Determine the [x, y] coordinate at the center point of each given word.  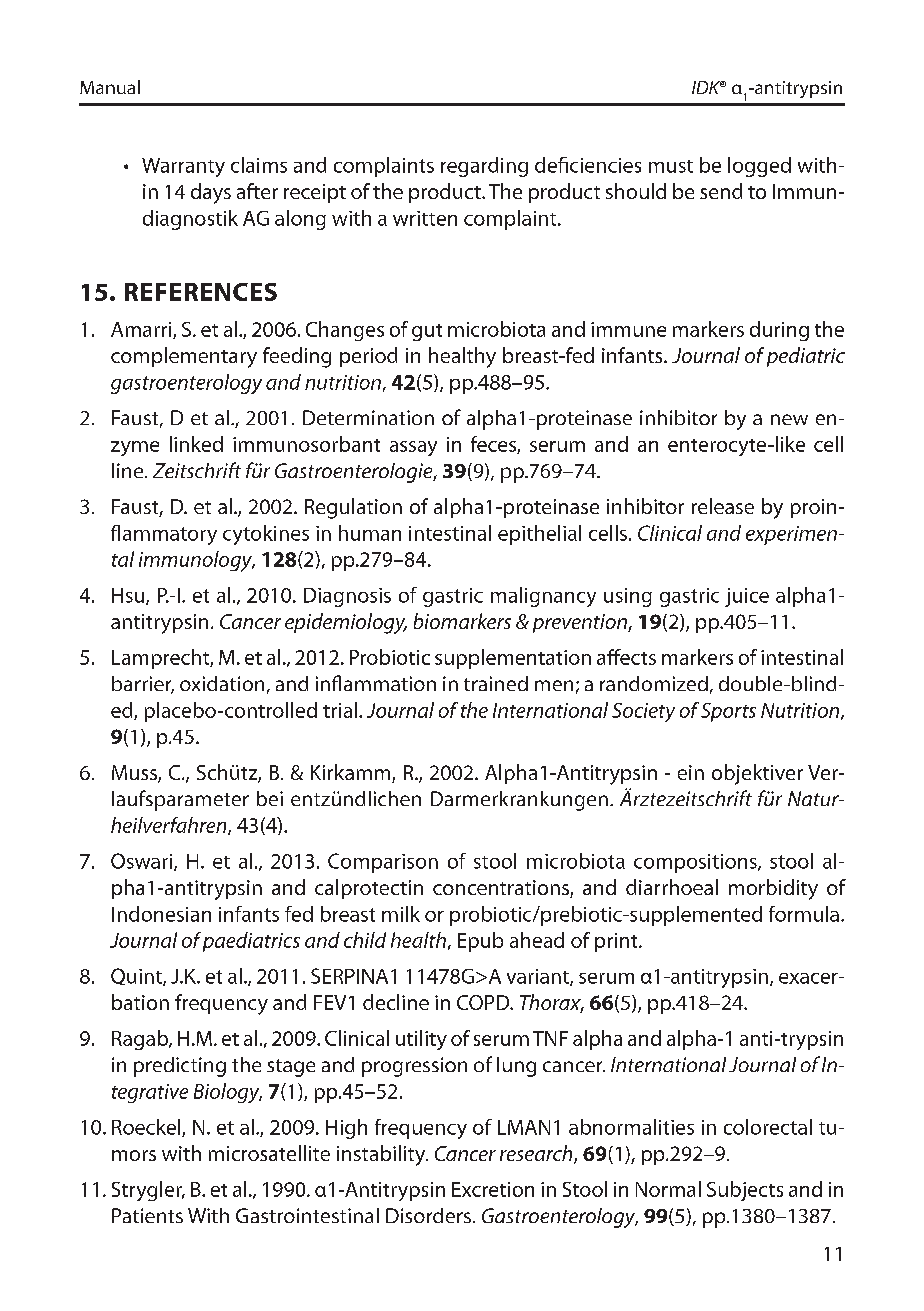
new [789, 419]
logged [759, 167]
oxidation [222, 683]
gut [427, 332]
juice [747, 597]
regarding [484, 167]
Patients [147, 1215]
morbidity [773, 889]
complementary [184, 357]
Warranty [183, 167]
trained [496, 683]
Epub [480, 942]
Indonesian [161, 914]
